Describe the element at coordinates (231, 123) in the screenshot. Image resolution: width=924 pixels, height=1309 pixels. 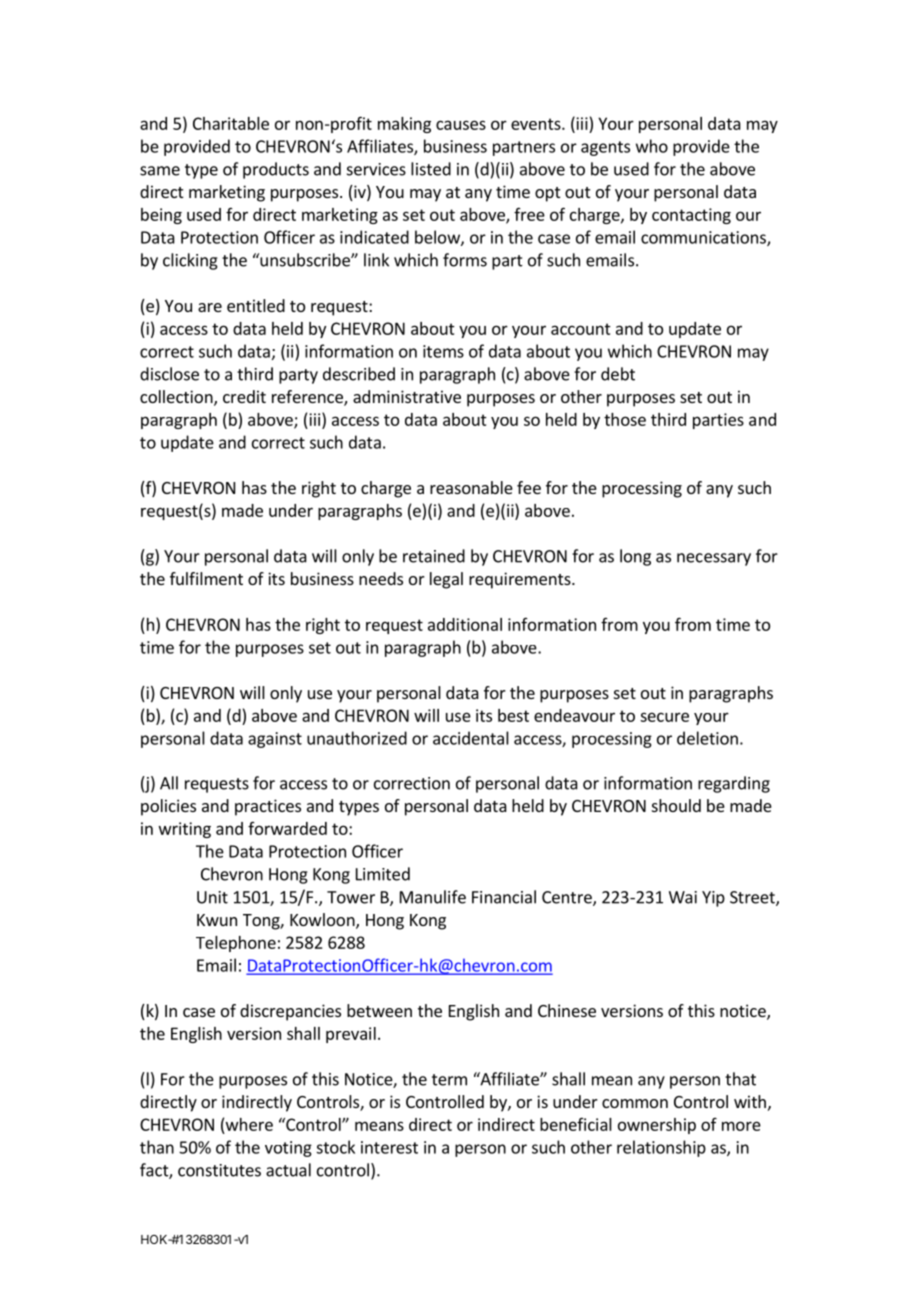
I see `Charitable` at that location.
